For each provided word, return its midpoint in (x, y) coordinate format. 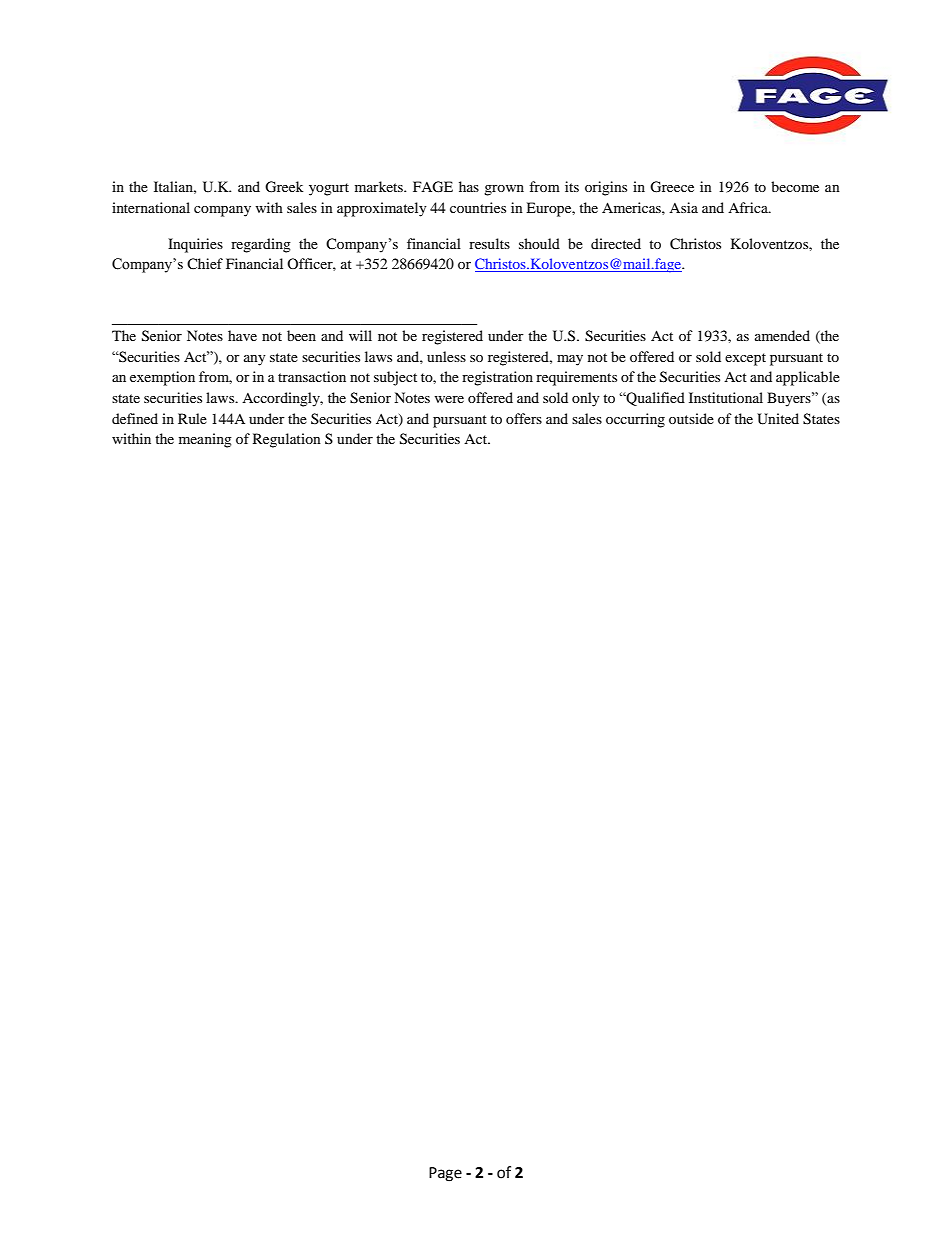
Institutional (726, 397)
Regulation (287, 440)
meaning (205, 440)
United (778, 419)
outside (691, 418)
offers (524, 418)
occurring (635, 420)
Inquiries (195, 245)
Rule (192, 418)
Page (445, 1174)
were (449, 399)
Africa (749, 207)
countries (478, 207)
